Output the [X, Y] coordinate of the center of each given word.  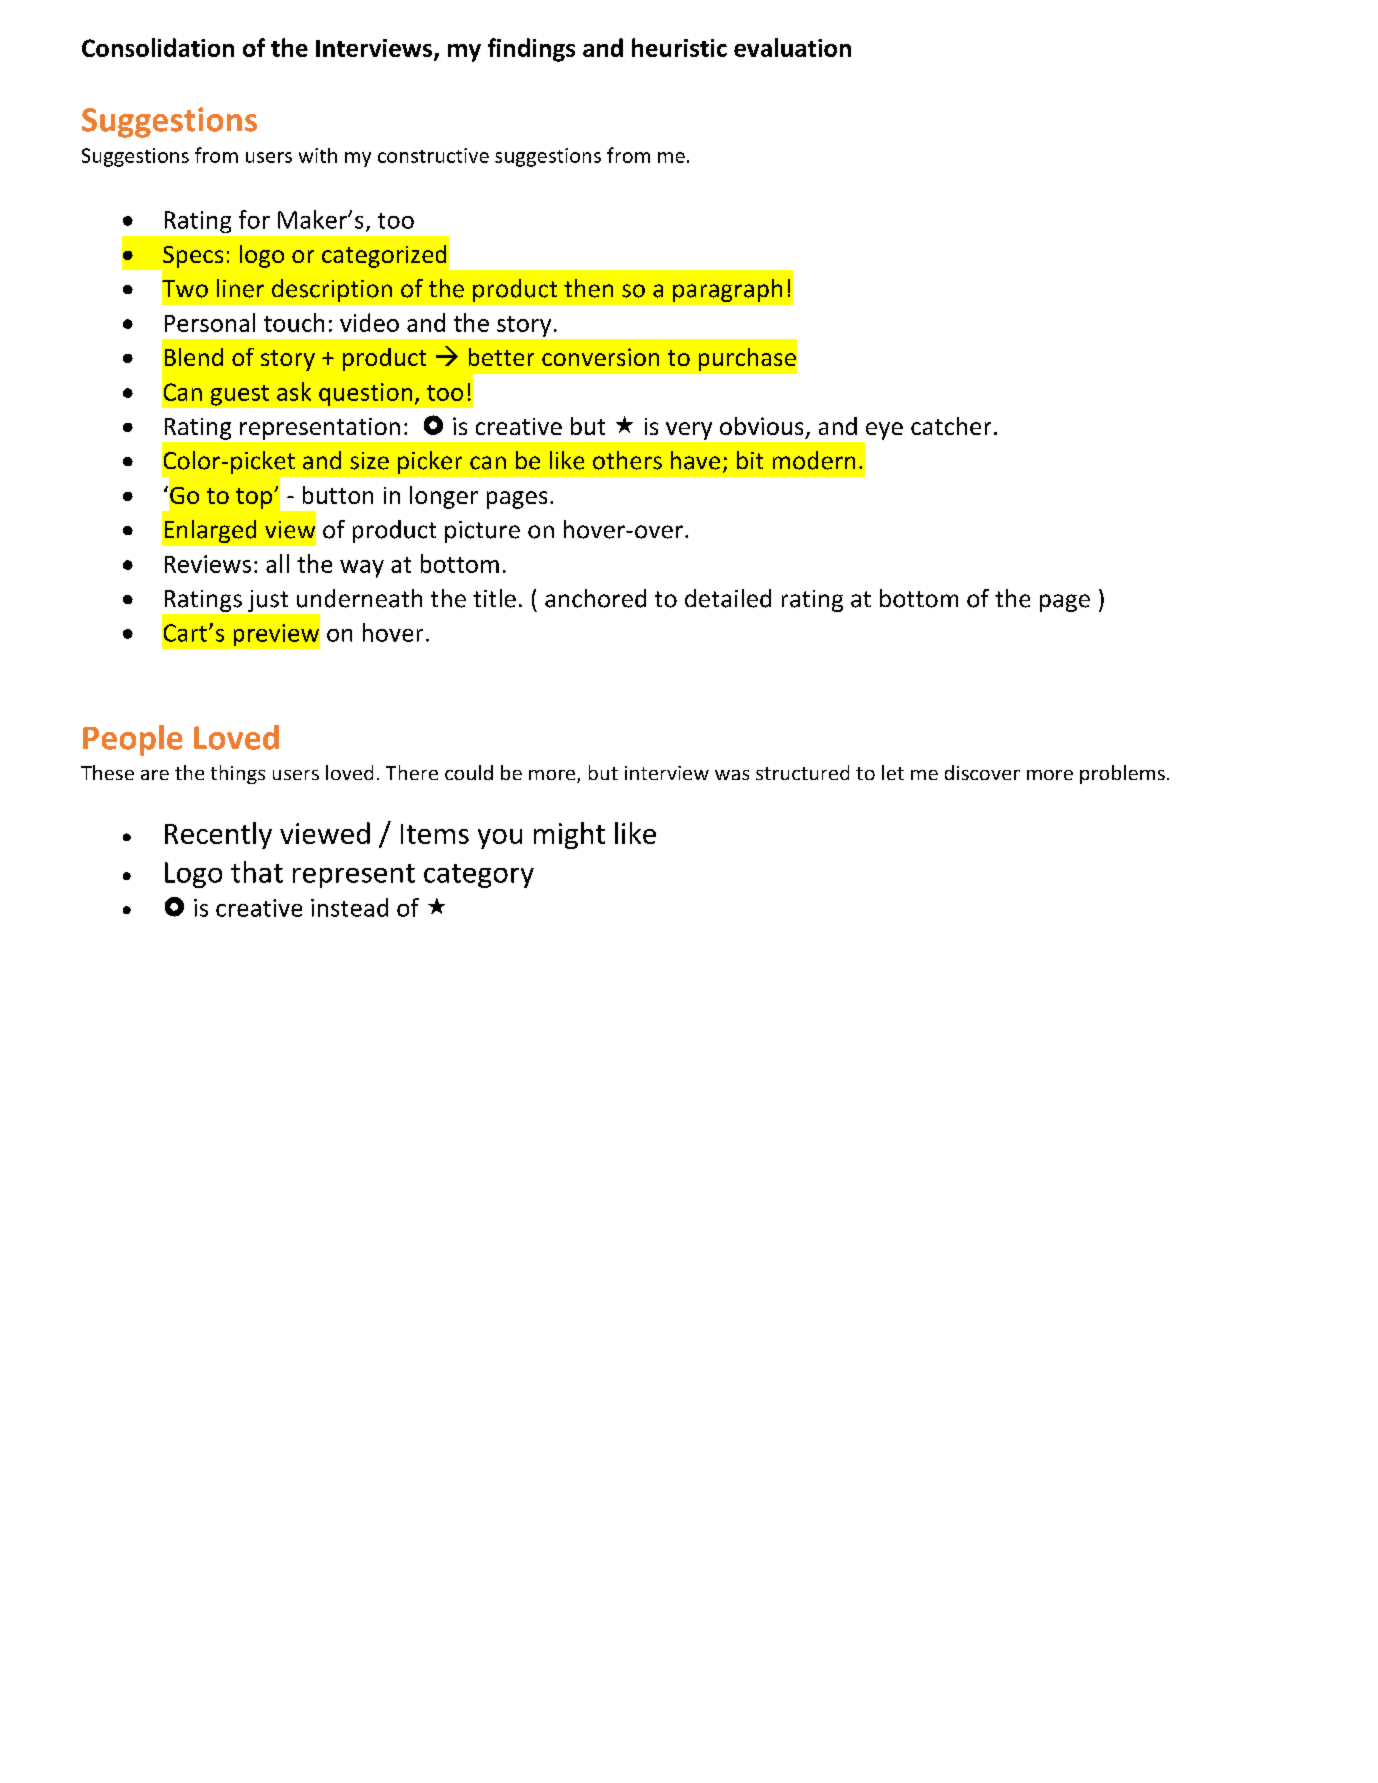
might [569, 835]
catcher [951, 426]
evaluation [792, 47]
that [257, 872]
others [627, 460]
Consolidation [158, 47]
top [254, 498]
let [893, 772]
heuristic [679, 47]
